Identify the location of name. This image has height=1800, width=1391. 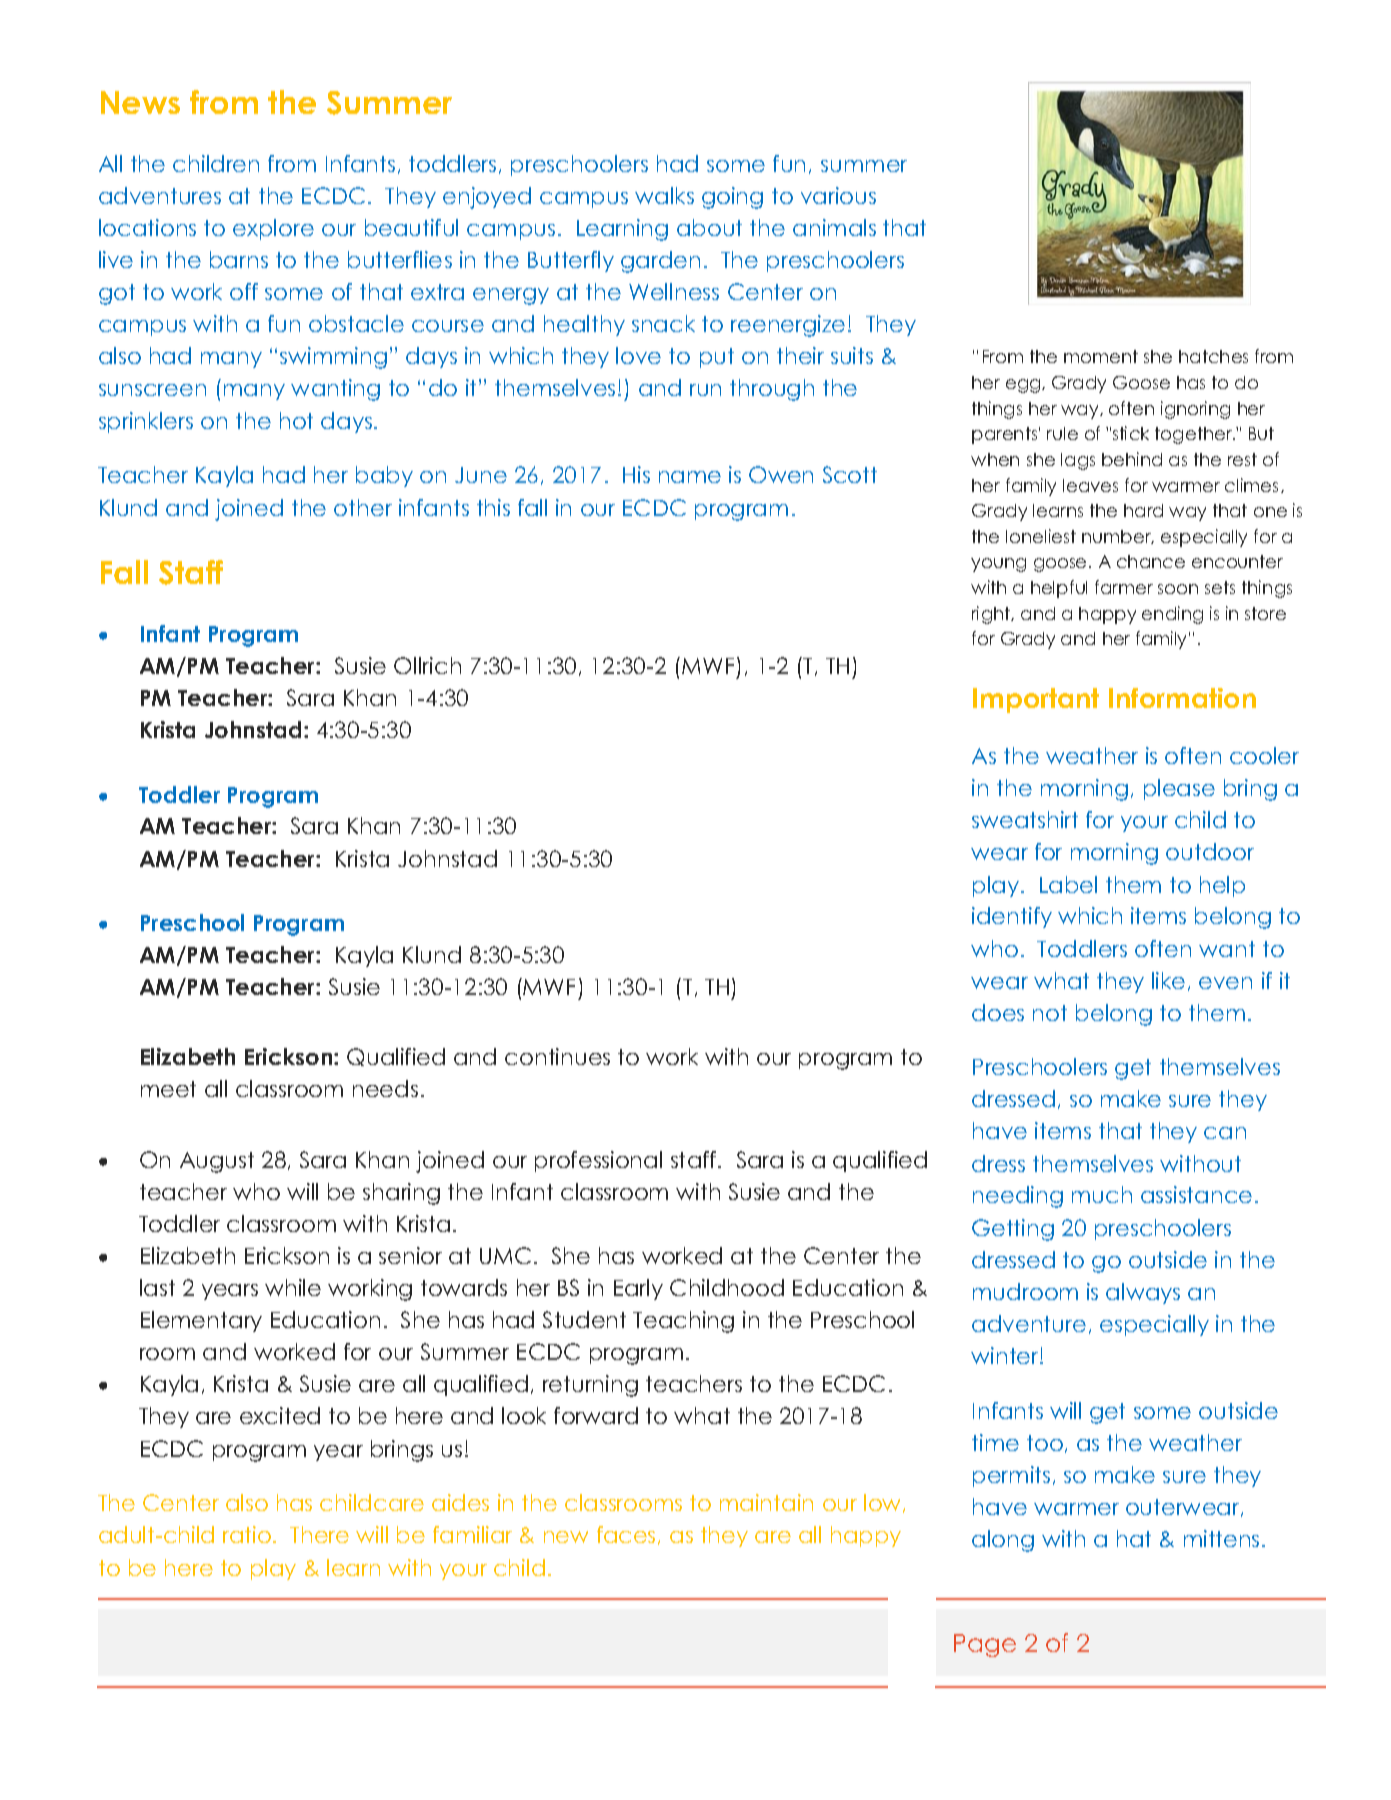
(690, 477).
